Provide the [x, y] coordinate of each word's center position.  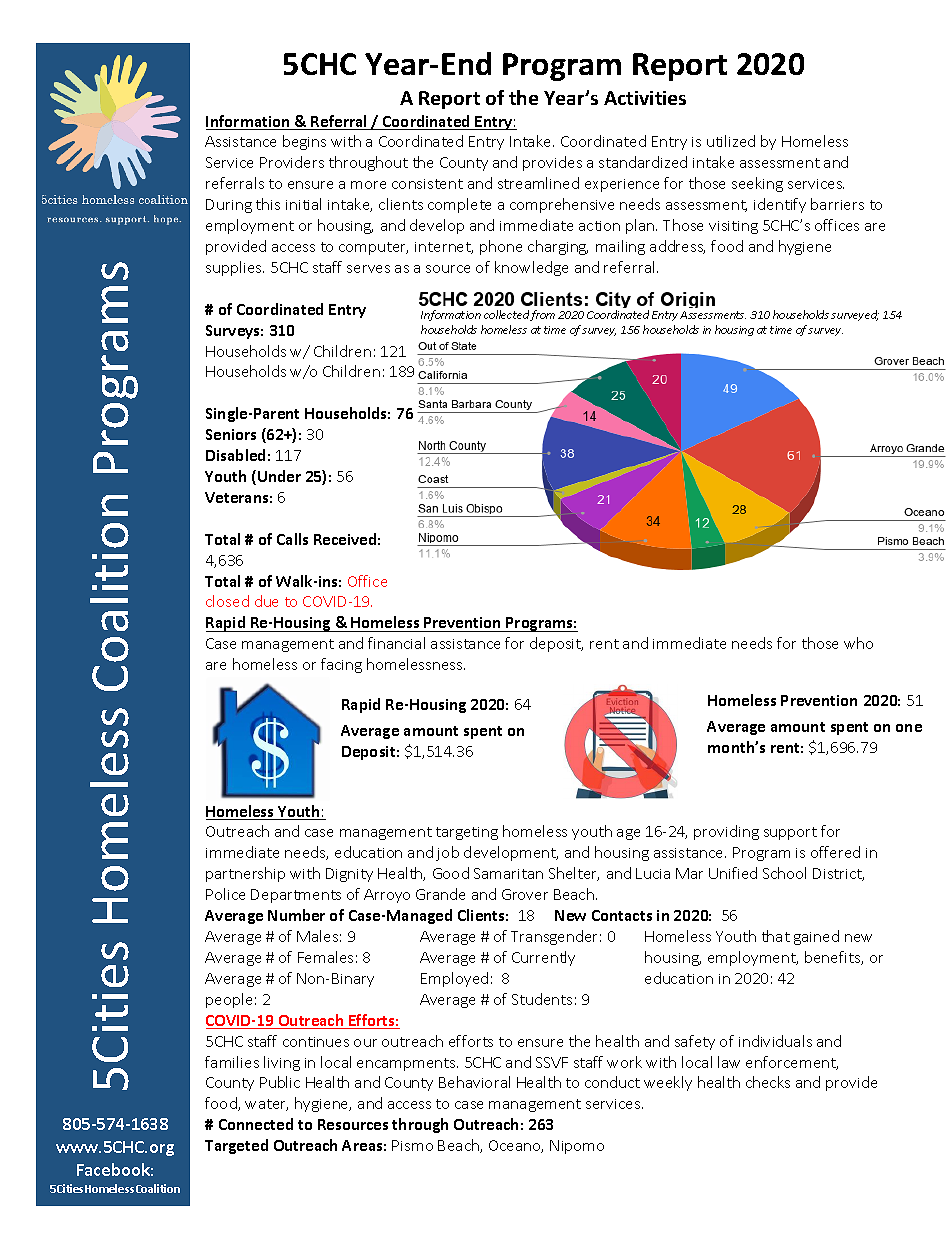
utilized [731, 141]
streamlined [538, 183]
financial [396, 643]
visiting [733, 227]
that [776, 936]
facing [341, 665]
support [790, 833]
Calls [292, 539]
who [858, 643]
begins [304, 142]
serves [368, 269]
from [542, 315]
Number [296, 915]
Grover [525, 894]
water [266, 1105]
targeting [467, 833]
